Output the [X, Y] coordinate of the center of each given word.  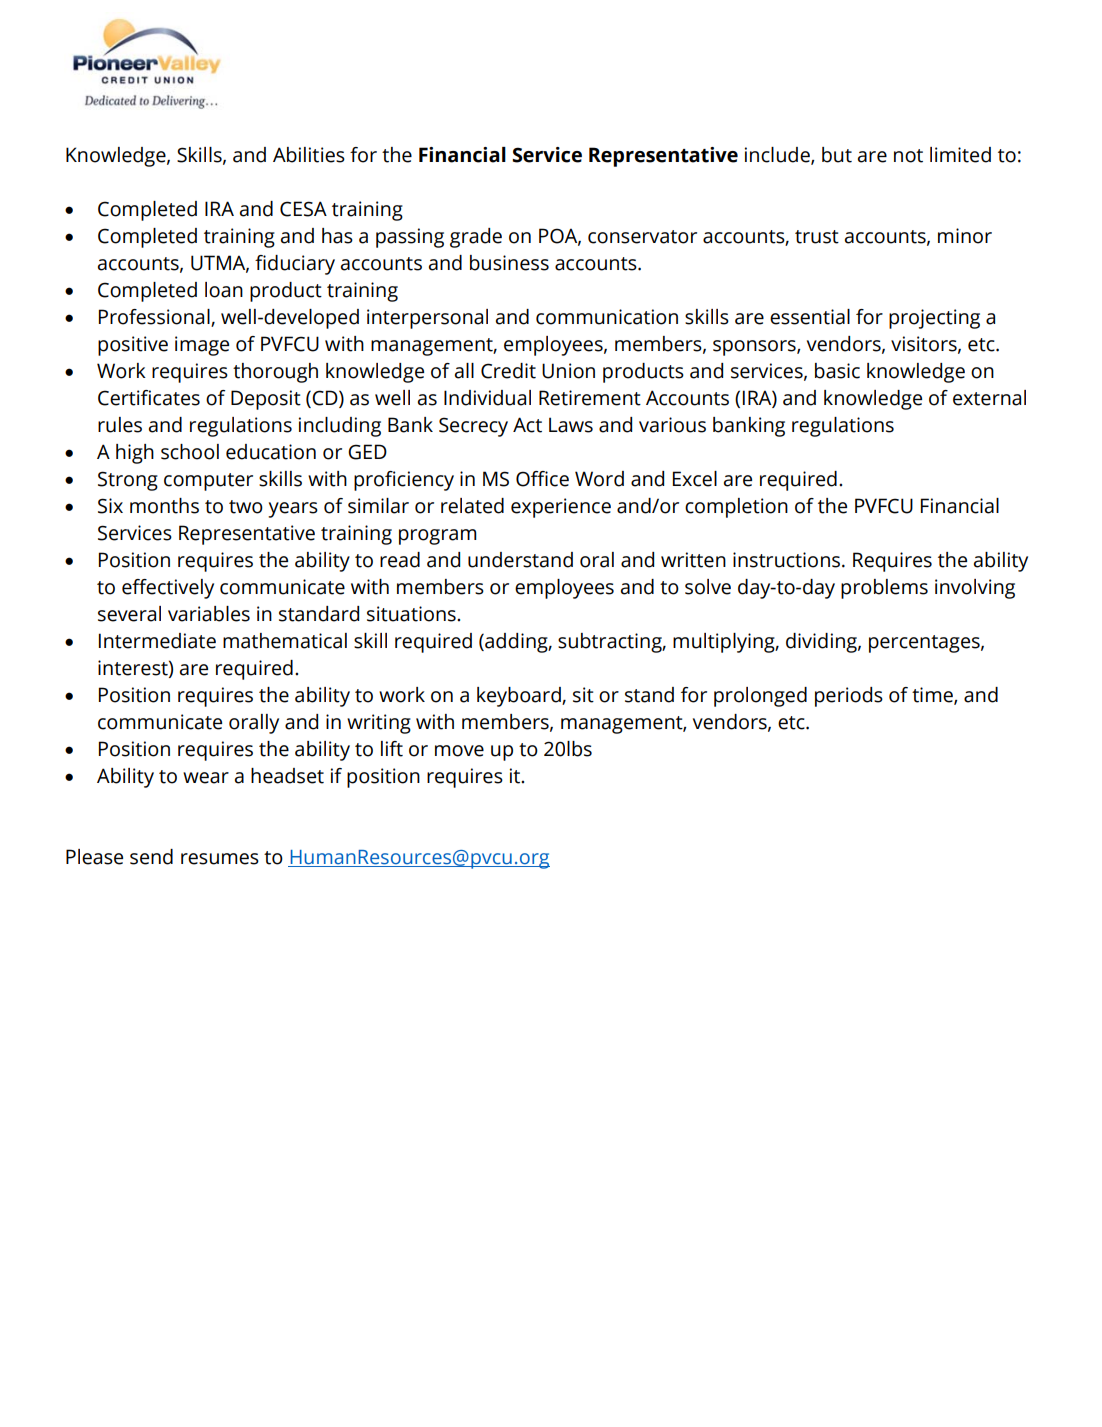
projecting [934, 319]
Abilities [309, 155]
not [908, 156]
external [989, 398]
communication [607, 317]
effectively [168, 589]
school [190, 452]
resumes [220, 859]
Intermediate [157, 641]
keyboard [520, 697]
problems [884, 589]
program [438, 537]
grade [476, 238]
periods [849, 697]
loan [224, 290]
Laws [571, 425]
